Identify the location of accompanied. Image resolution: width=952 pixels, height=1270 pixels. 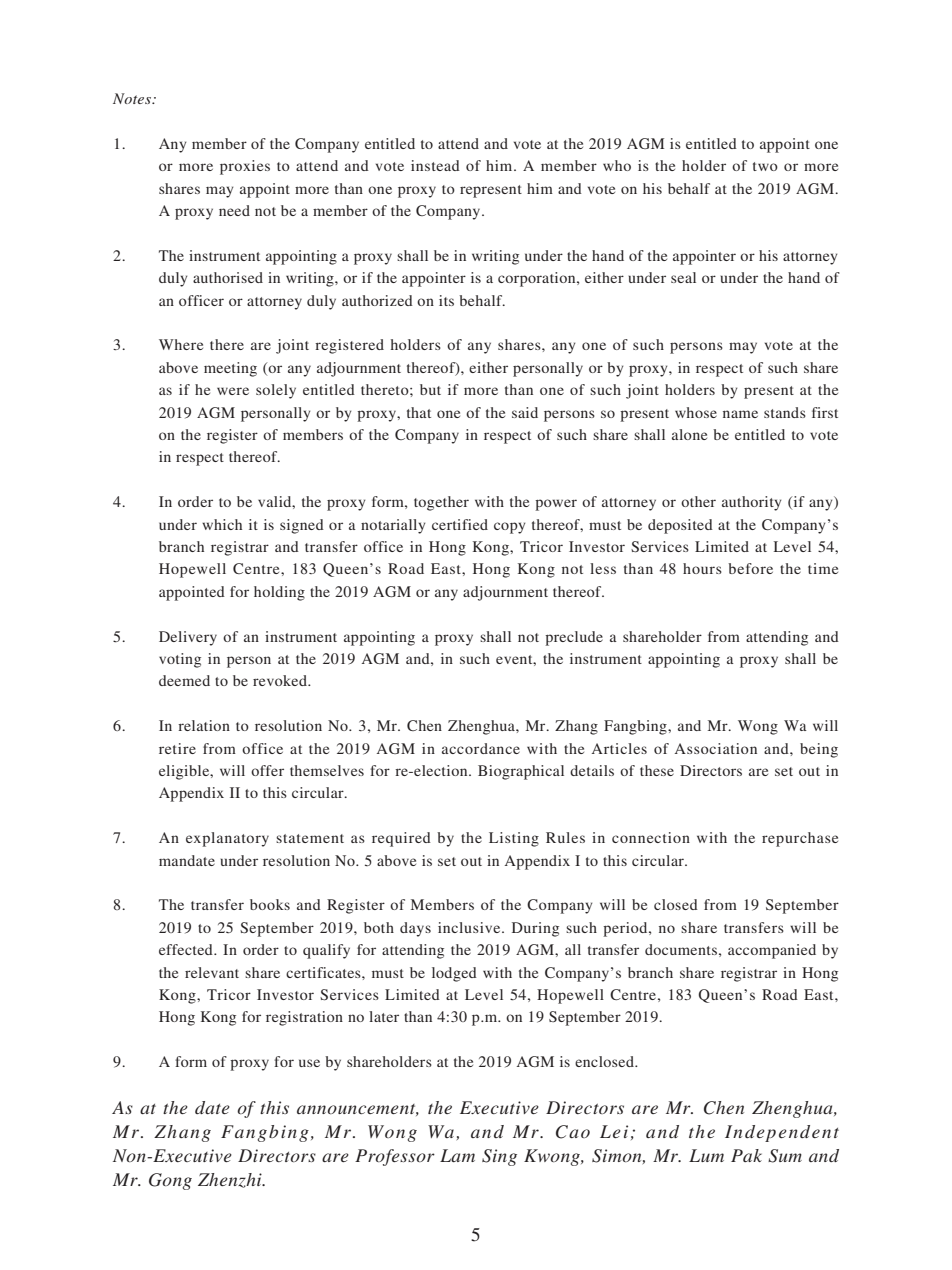
(772, 951).
